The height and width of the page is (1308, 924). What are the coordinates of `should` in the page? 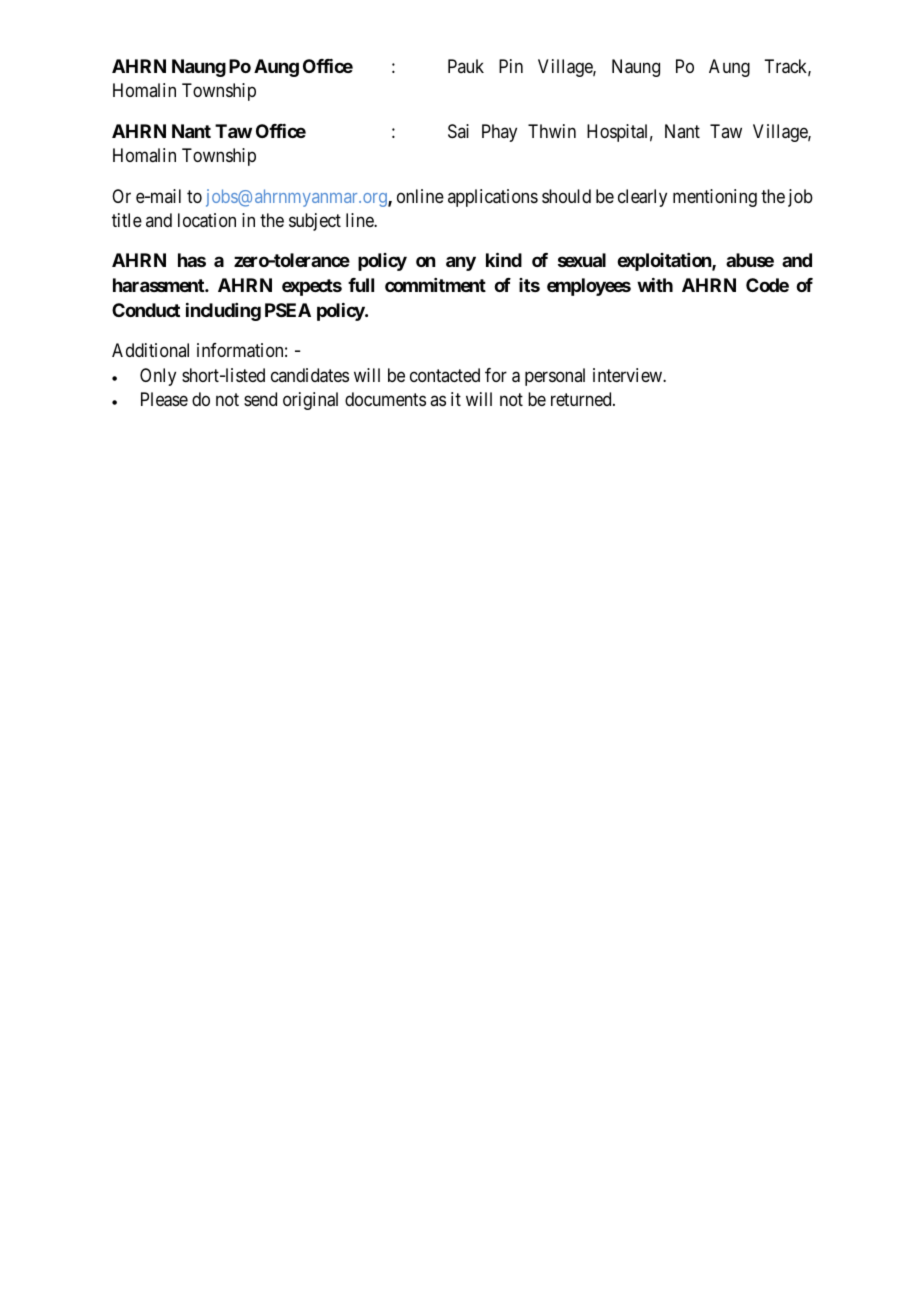 It's located at (566, 196).
